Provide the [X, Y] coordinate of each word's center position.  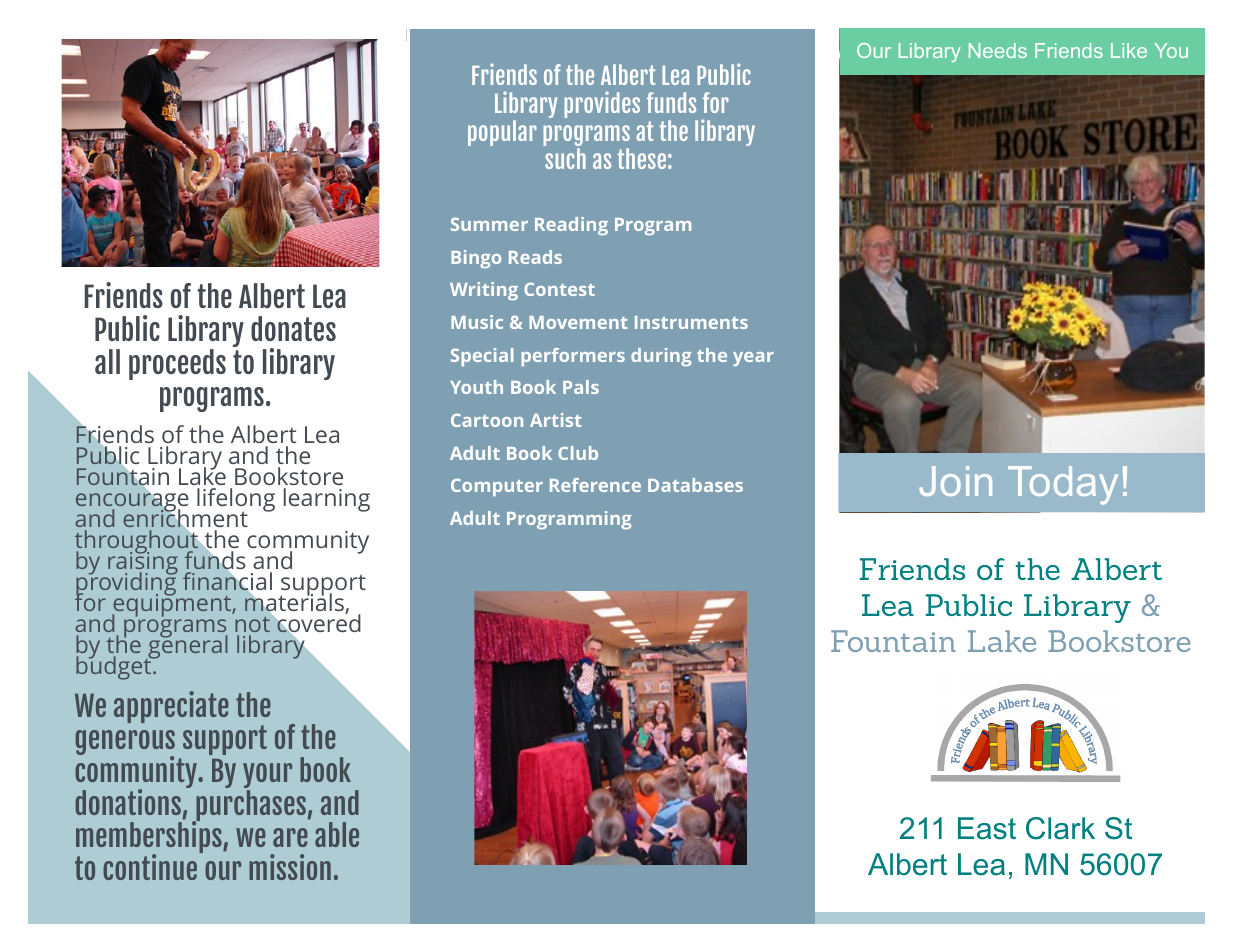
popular [502, 133]
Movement [578, 322]
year [753, 359]
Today [1063, 485]
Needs [998, 50]
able [337, 834]
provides [602, 104]
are [290, 837]
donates [293, 328]
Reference [595, 485]
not [252, 626]
